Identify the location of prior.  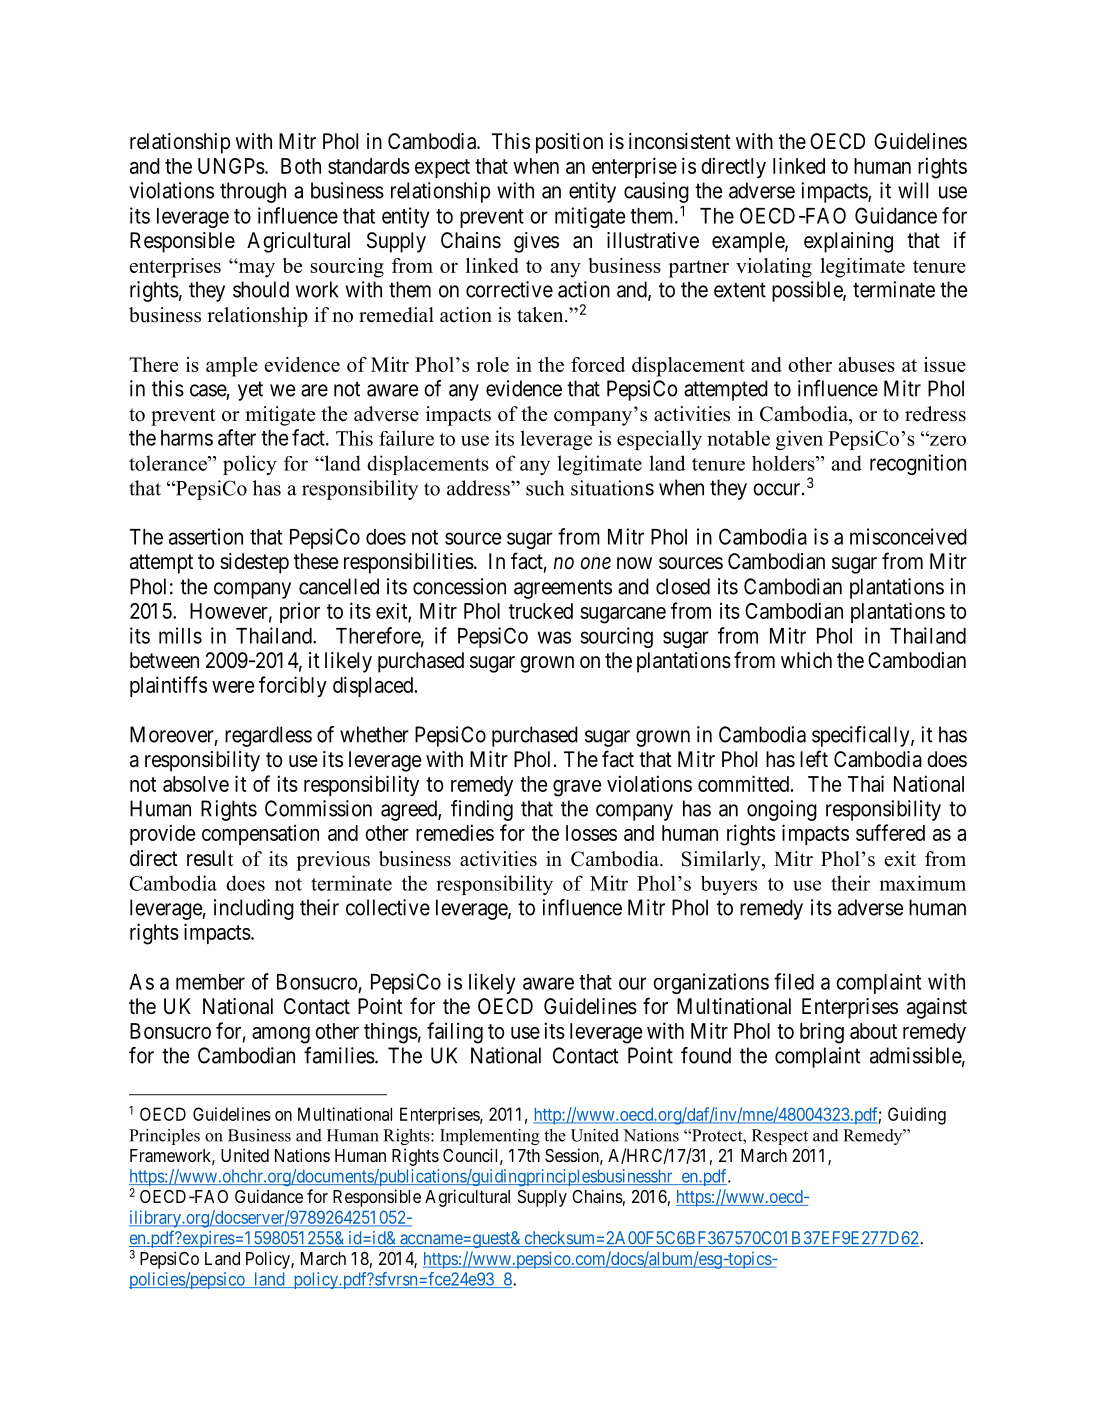
(300, 612).
